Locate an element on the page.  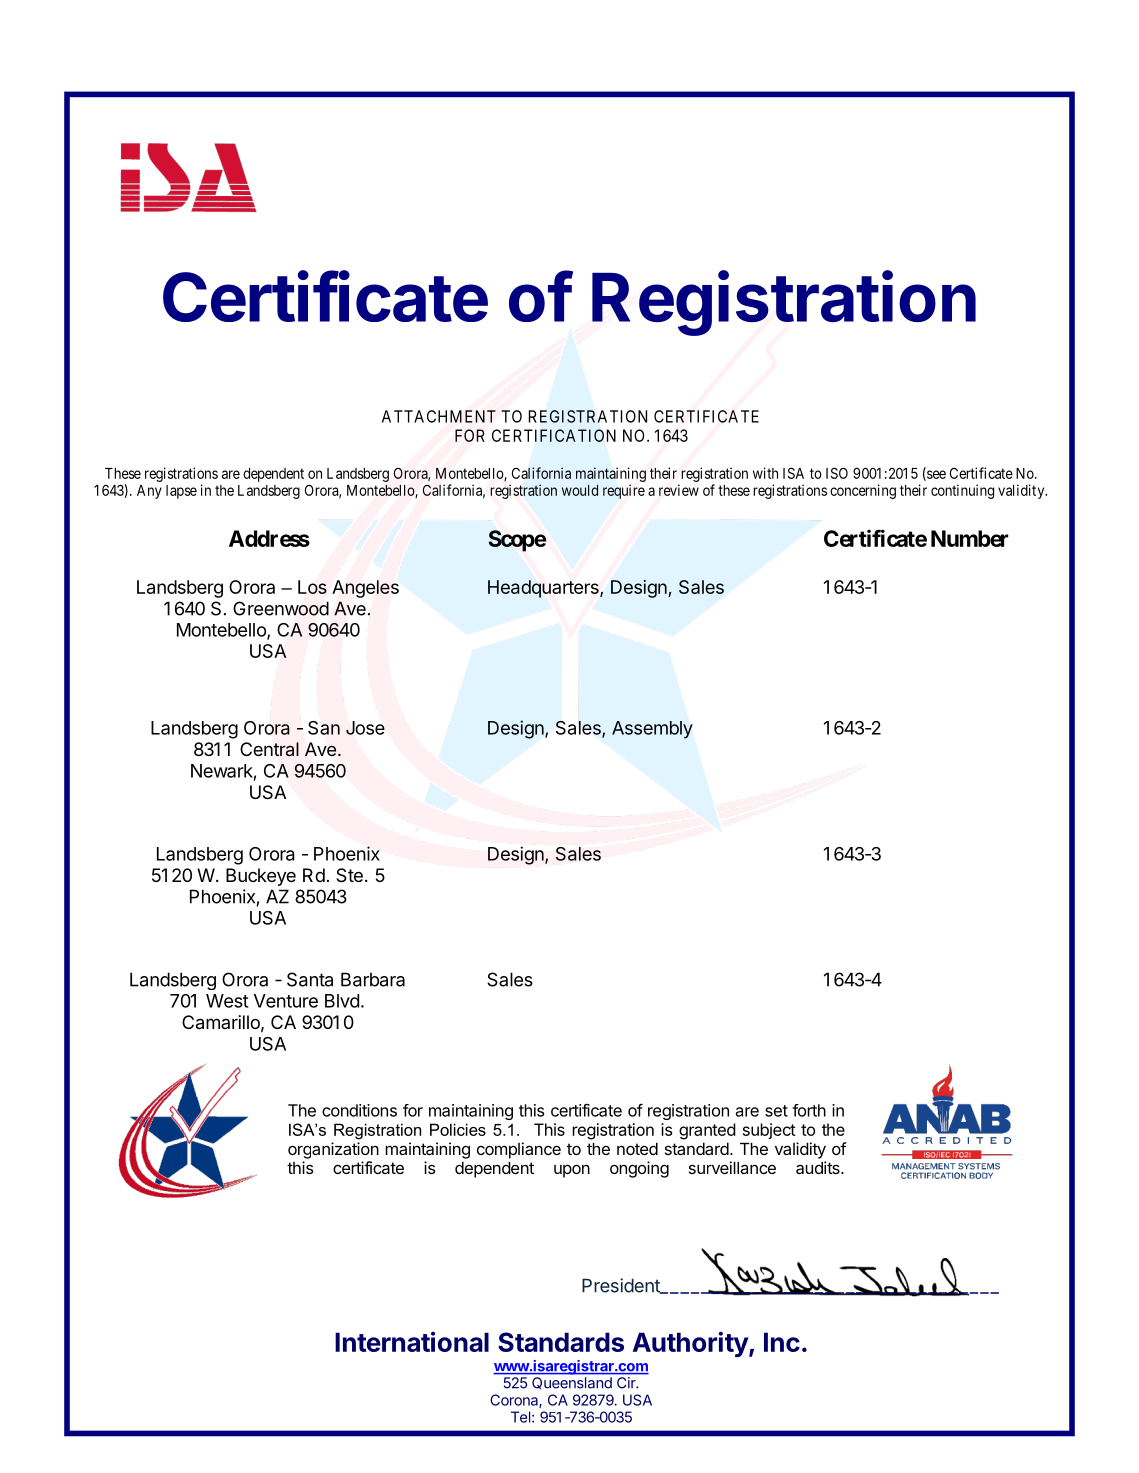
International is located at coordinates (412, 1342).
